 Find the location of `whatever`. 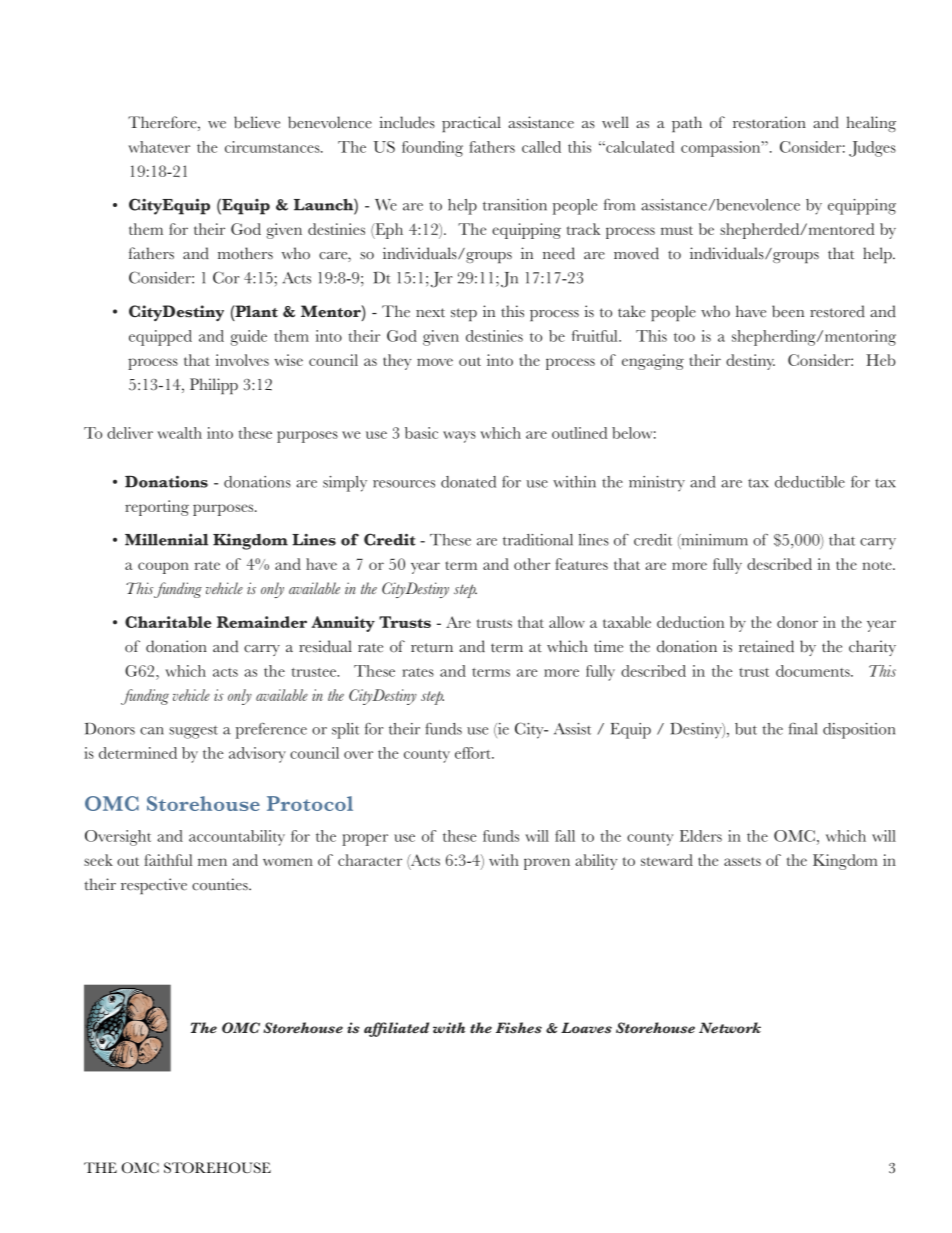

whatever is located at coordinates (159, 147).
